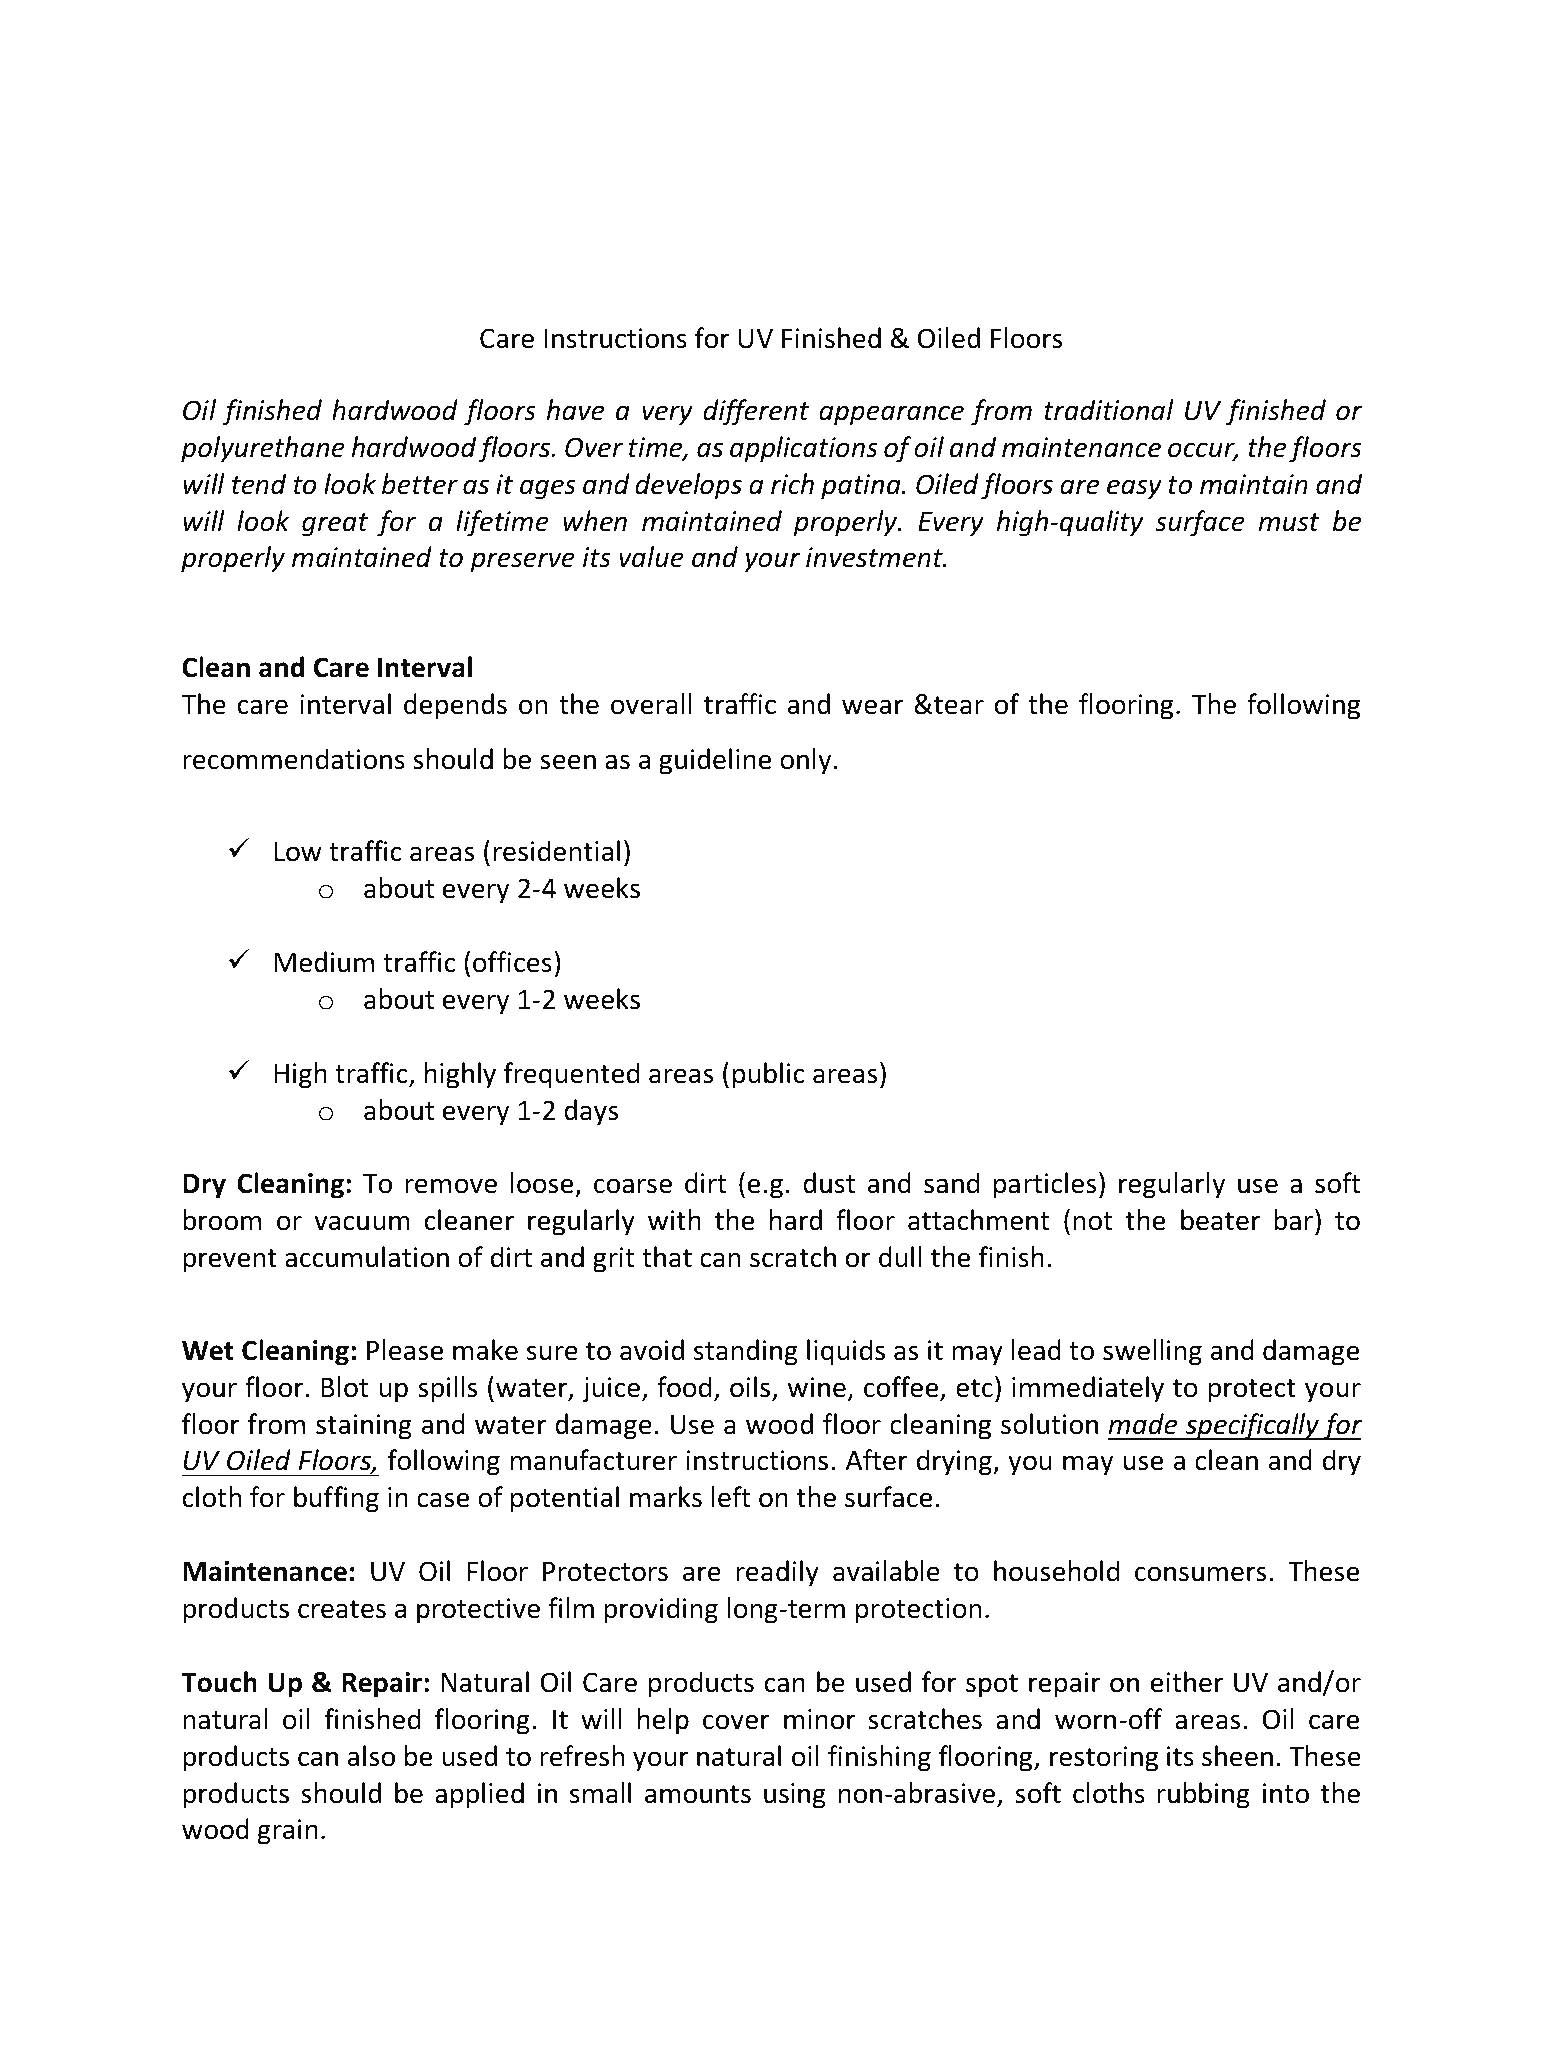  What do you see at coordinates (294, 759) in the document?
I see `recommendations` at bounding box center [294, 759].
